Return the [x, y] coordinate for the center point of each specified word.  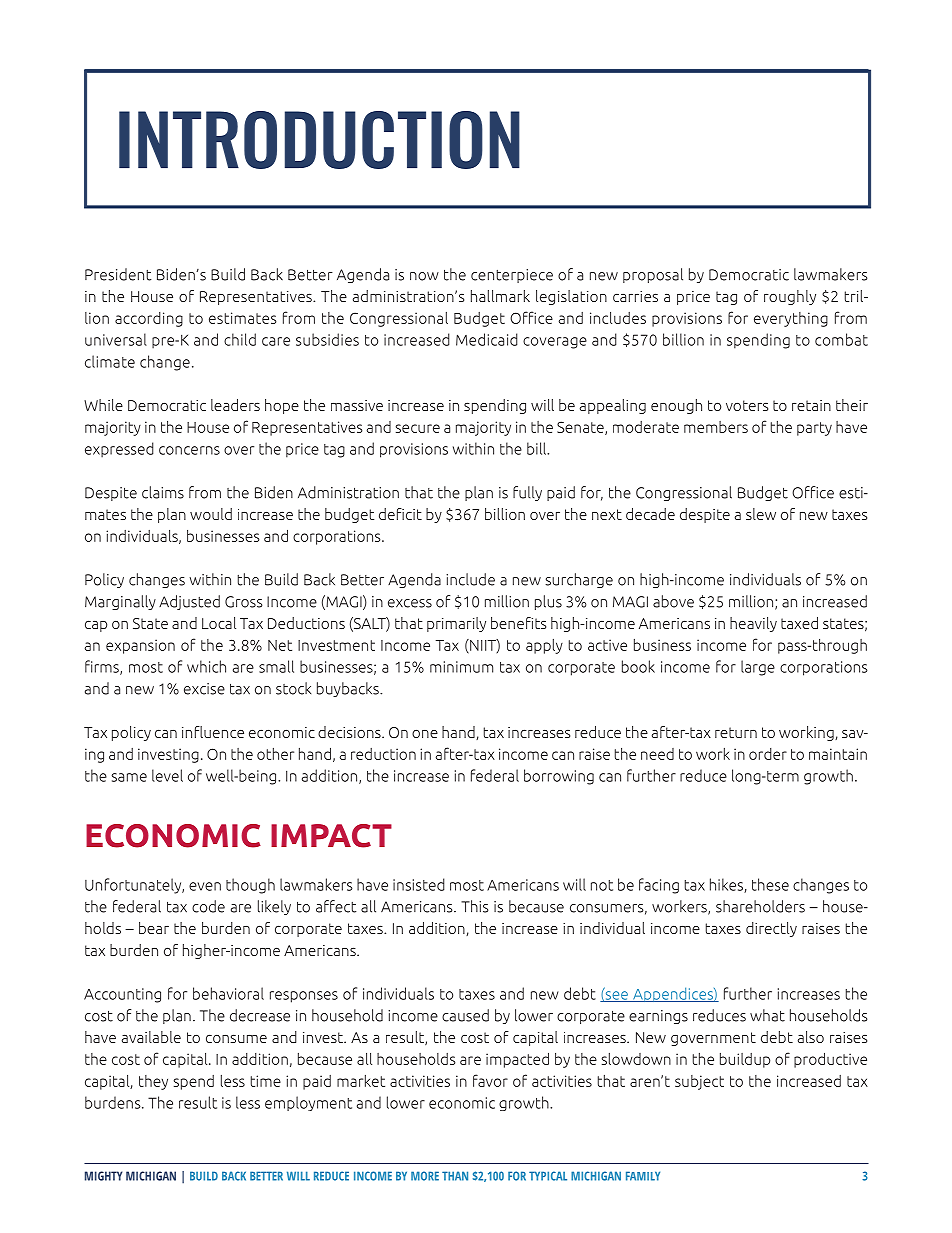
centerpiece [512, 276]
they [153, 1082]
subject [699, 1082]
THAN [455, 1176]
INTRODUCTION [319, 140]
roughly [790, 297]
